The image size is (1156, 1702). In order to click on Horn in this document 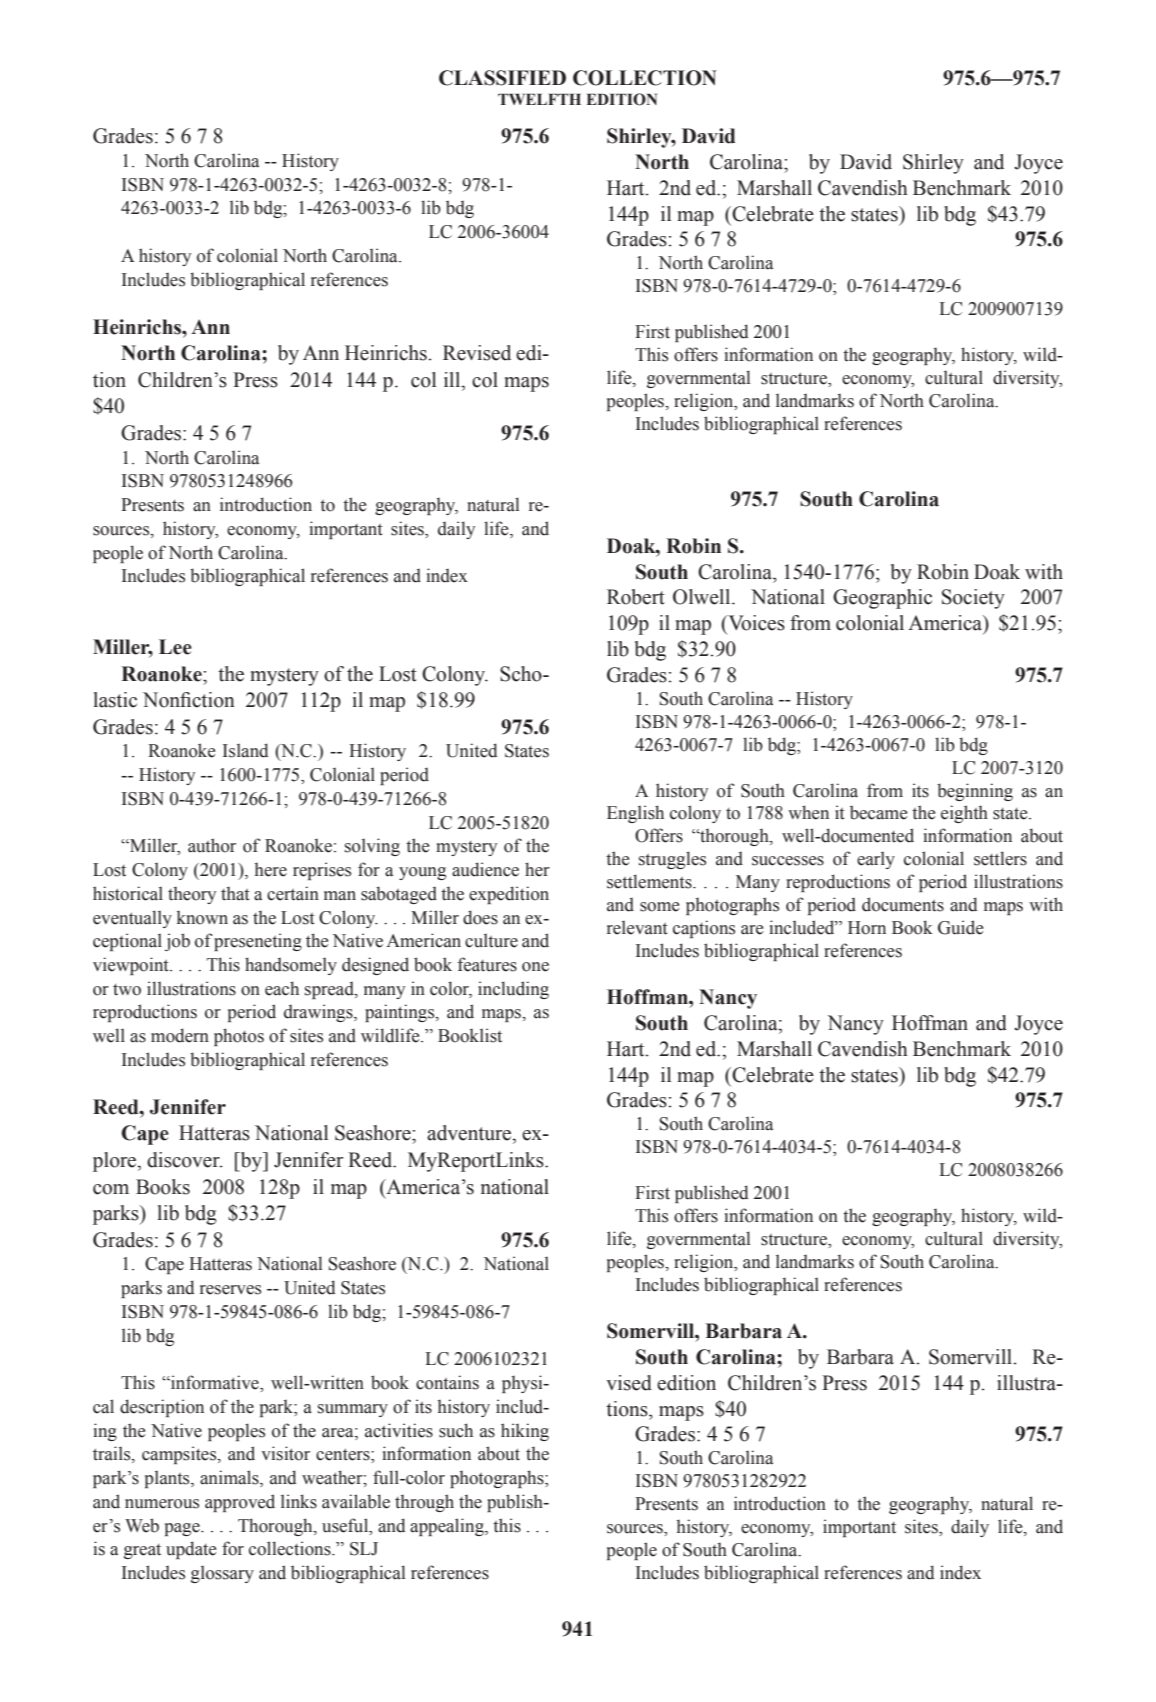, I will do `click(867, 928)`.
